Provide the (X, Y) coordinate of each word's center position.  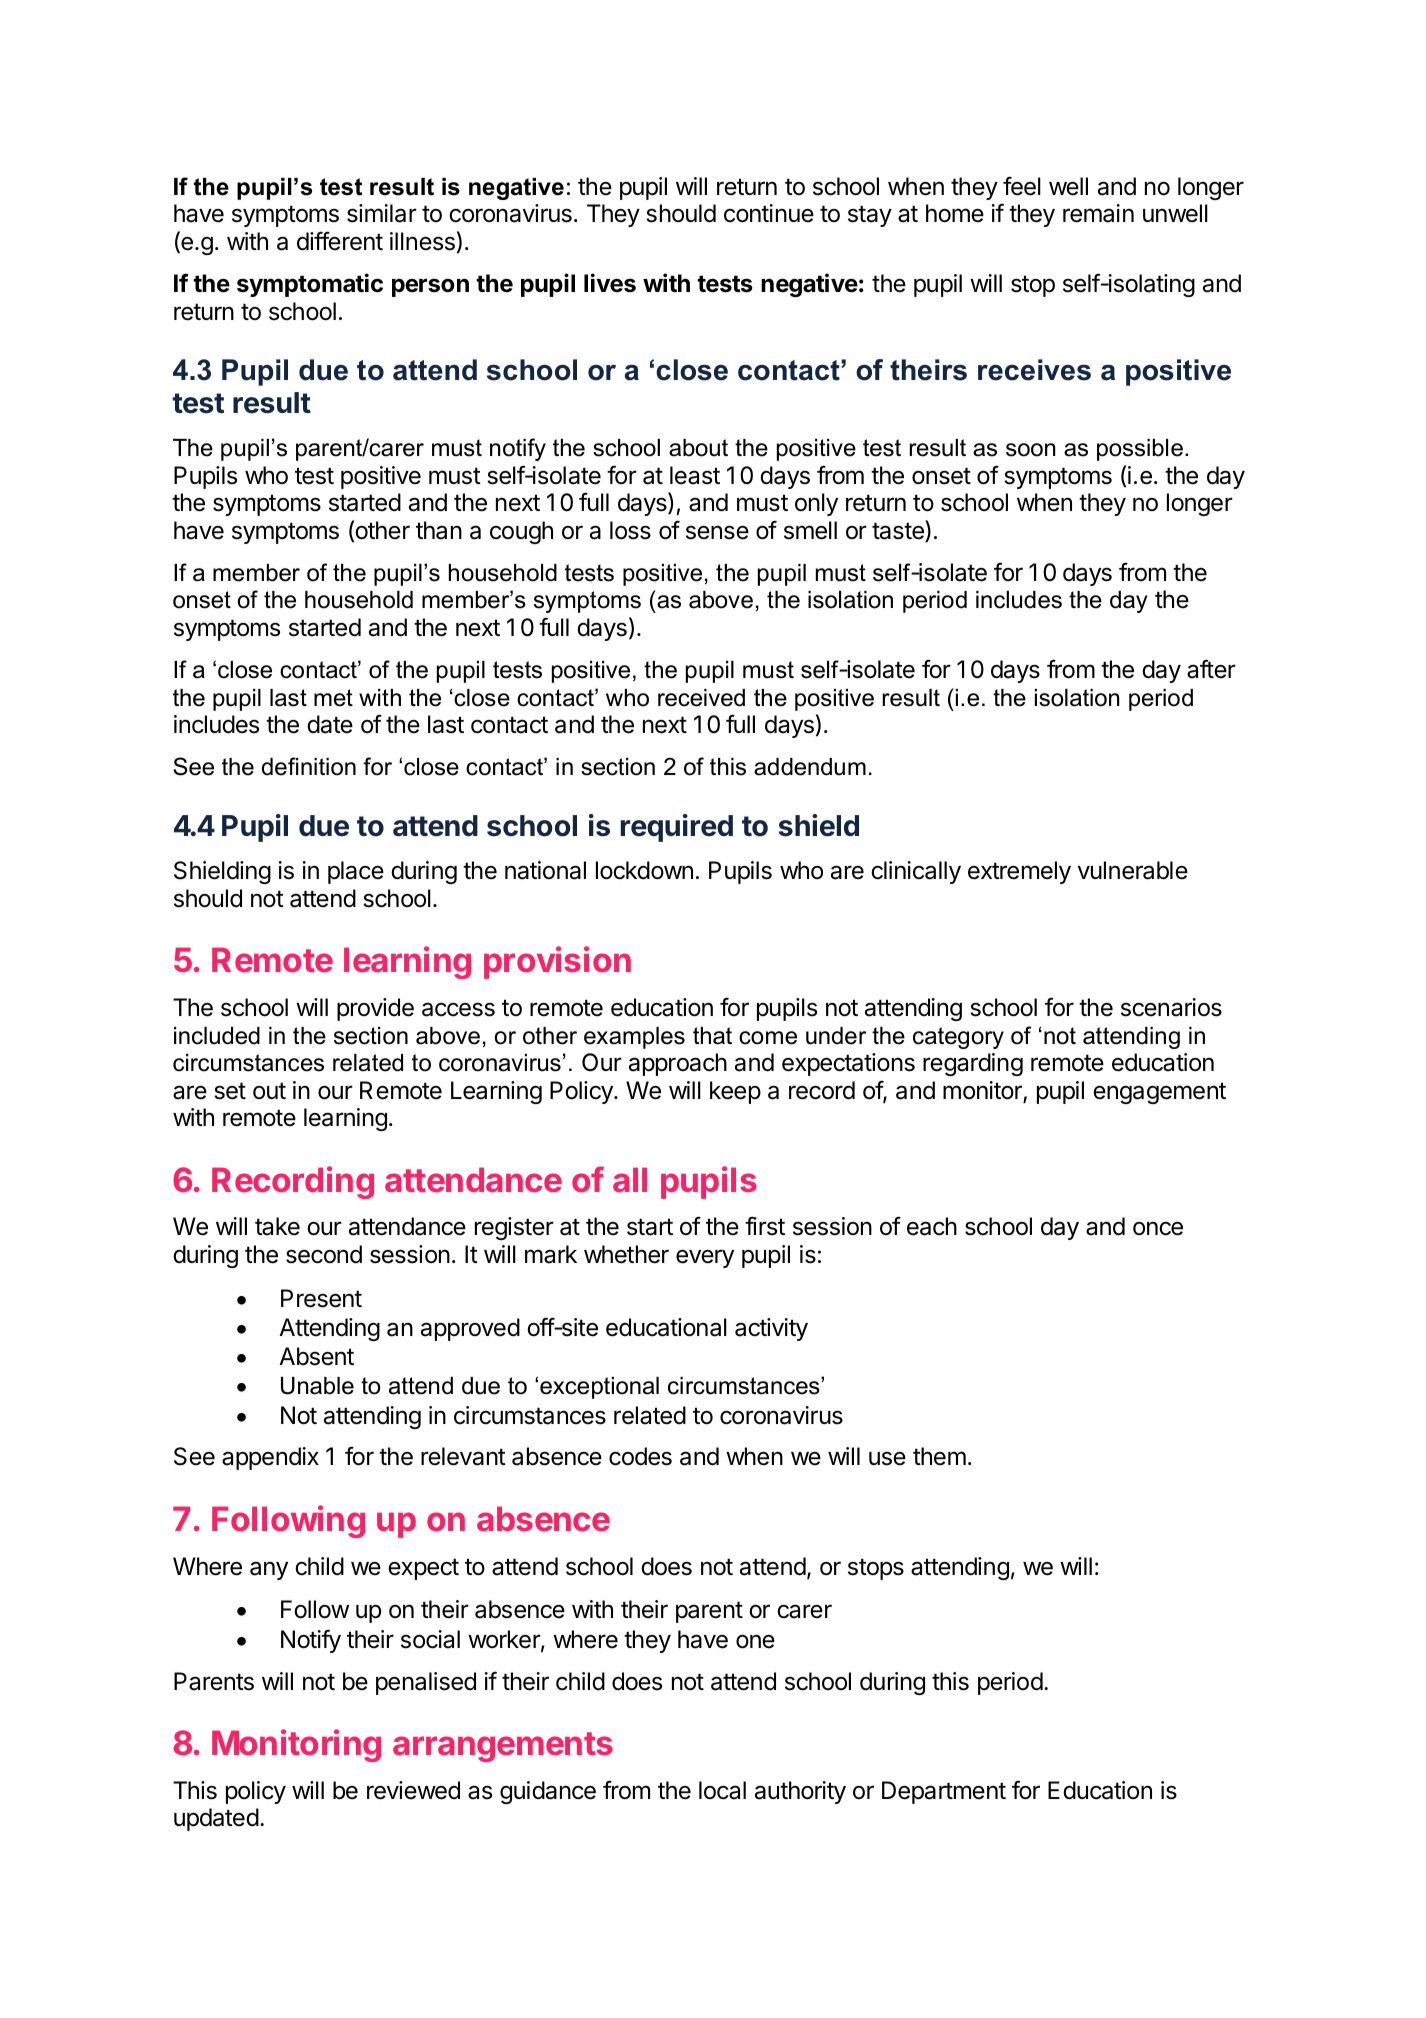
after (1211, 669)
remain (1098, 213)
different (340, 241)
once (1158, 1228)
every (705, 1258)
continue (769, 213)
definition (309, 766)
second (324, 1254)
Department (944, 1792)
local (722, 1790)
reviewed (413, 1790)
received (701, 698)
